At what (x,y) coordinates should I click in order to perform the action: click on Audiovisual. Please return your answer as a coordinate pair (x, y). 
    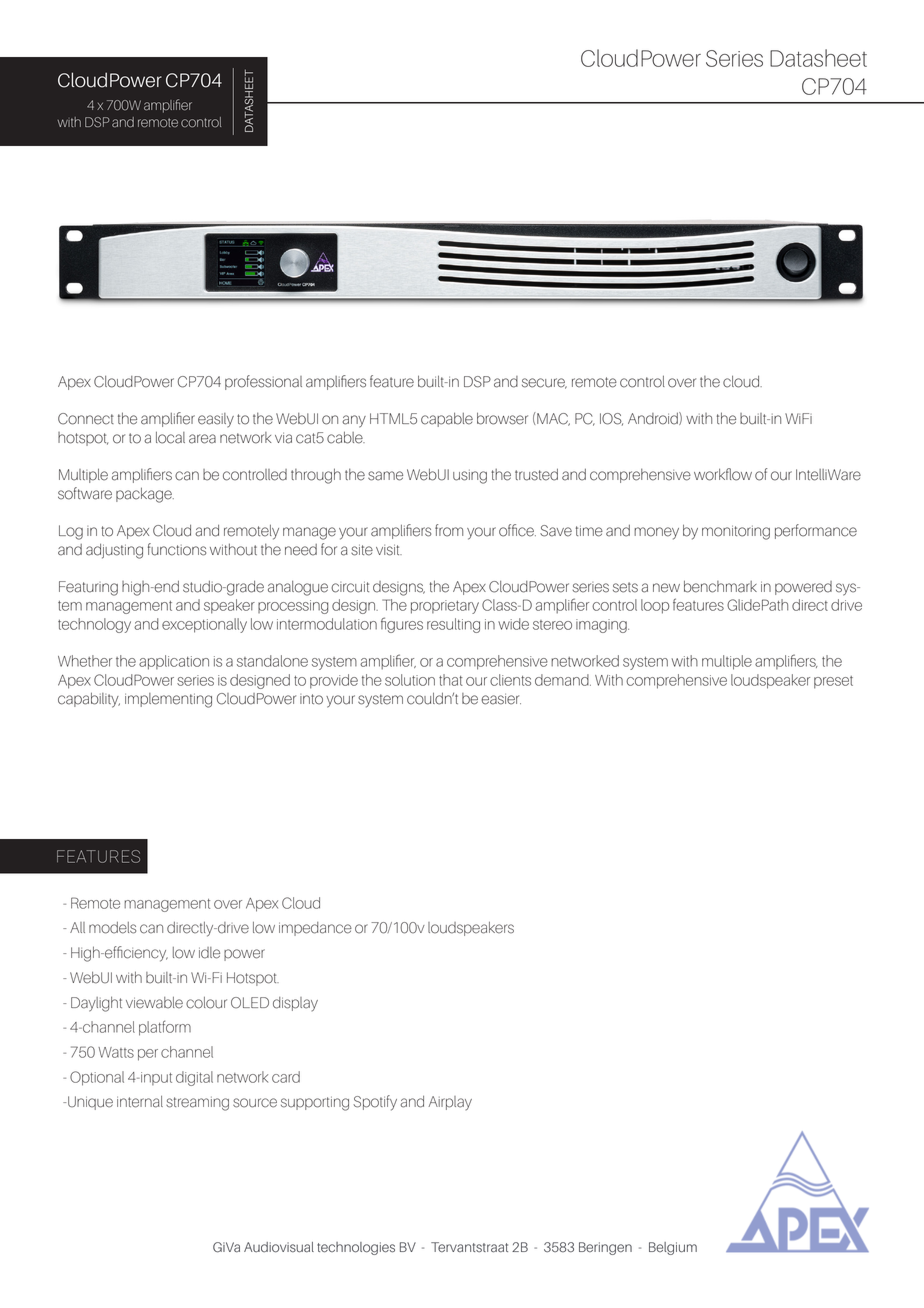
    Looking at the image, I should click on (279, 1247).
